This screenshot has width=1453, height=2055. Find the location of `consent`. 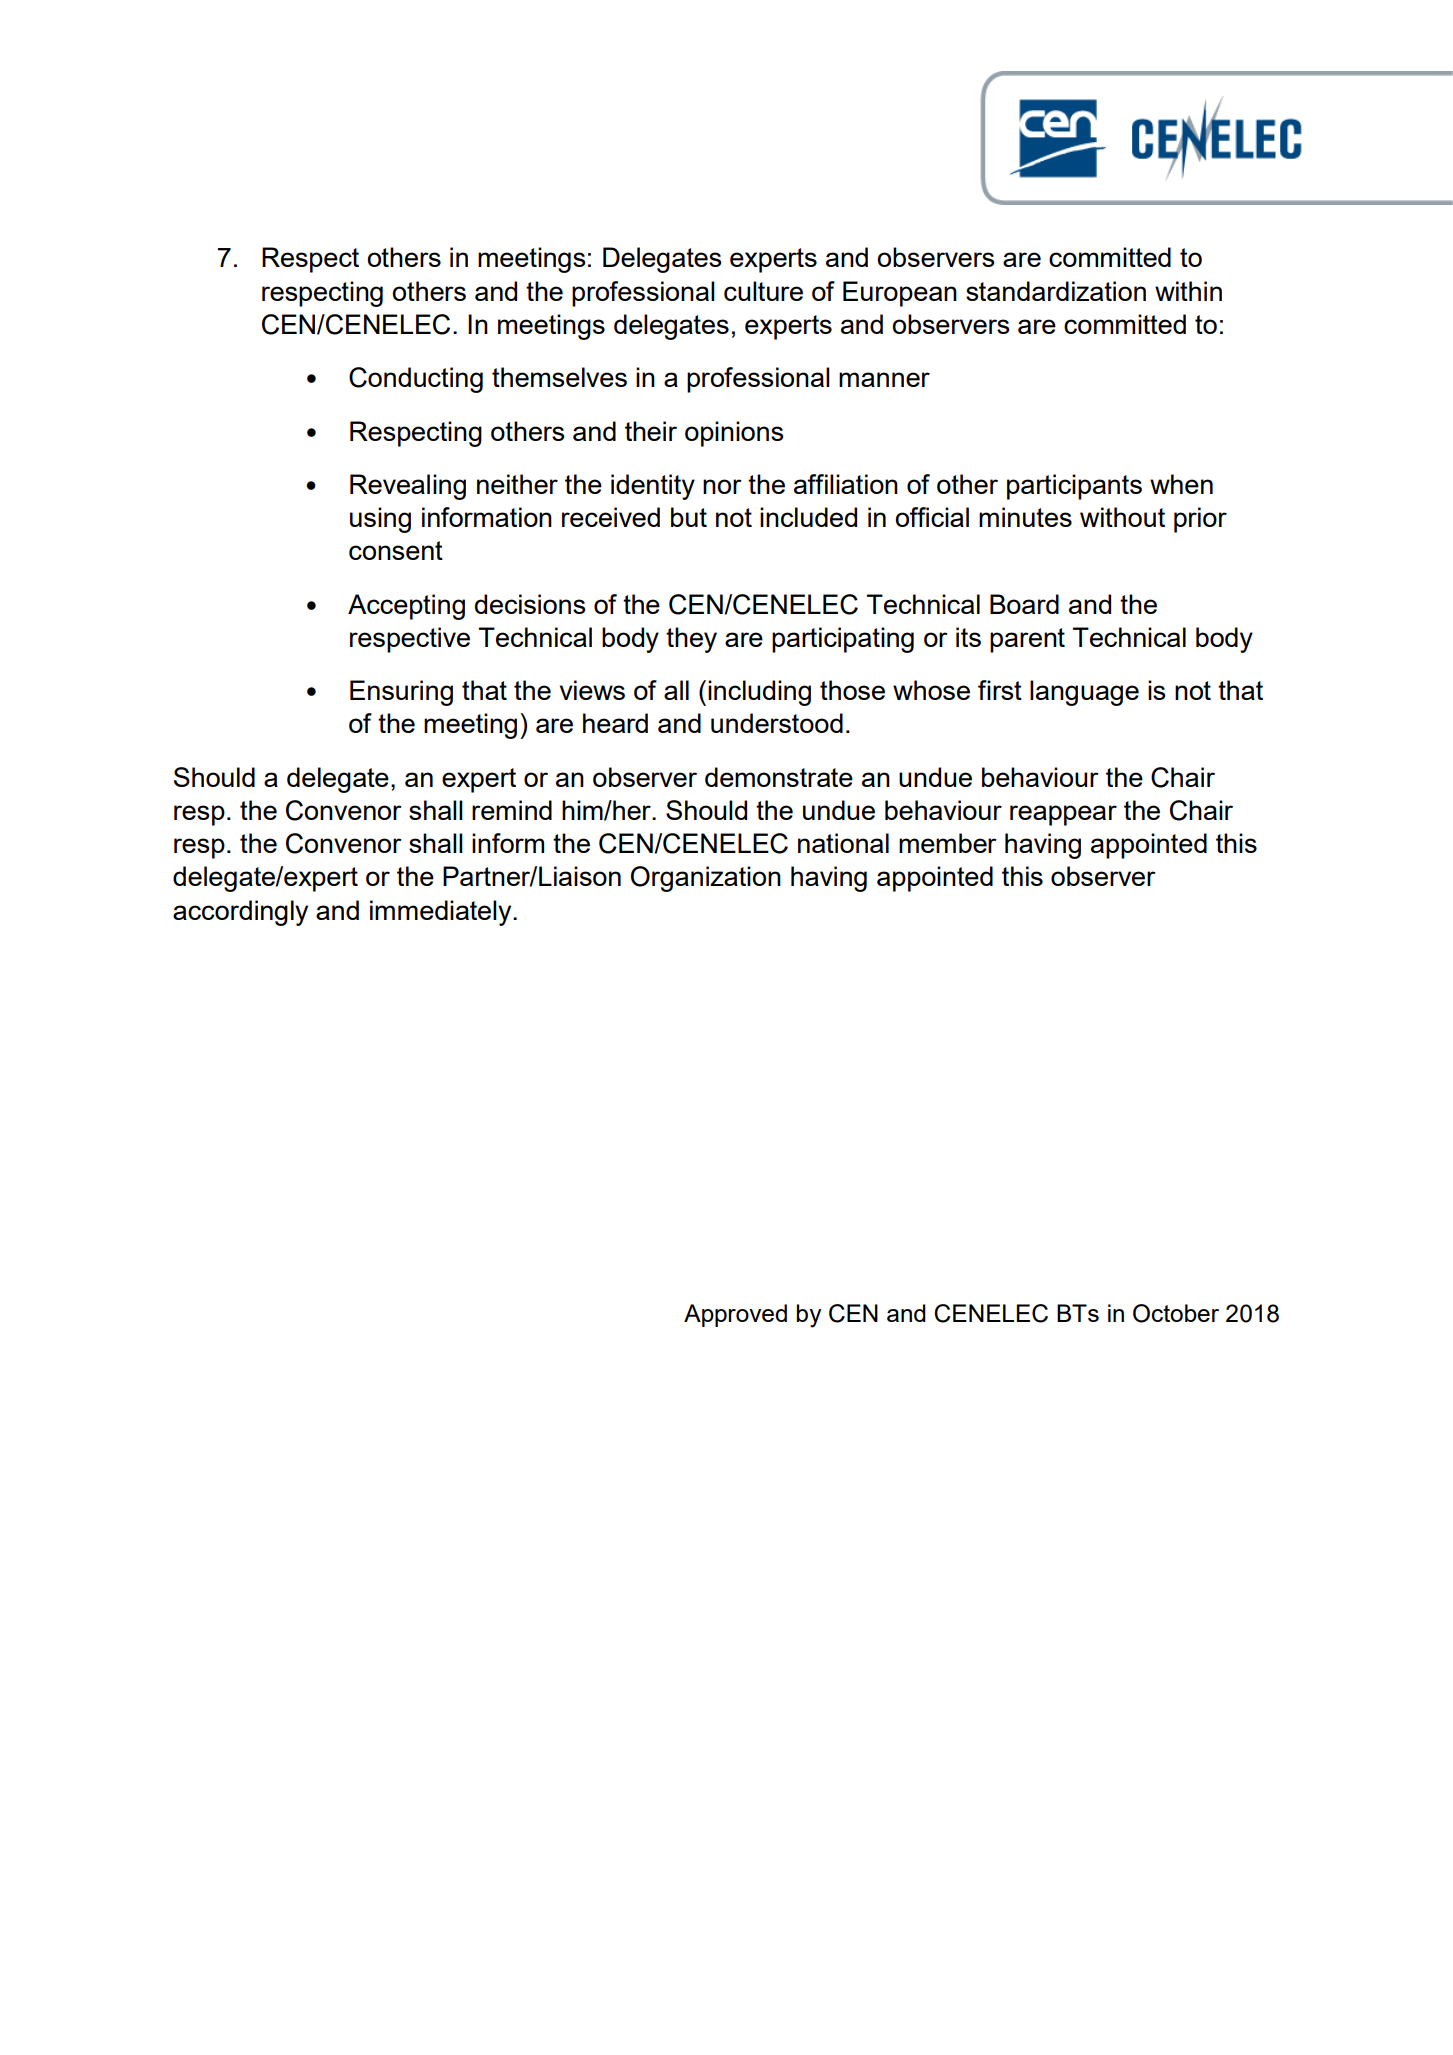

consent is located at coordinates (396, 550).
